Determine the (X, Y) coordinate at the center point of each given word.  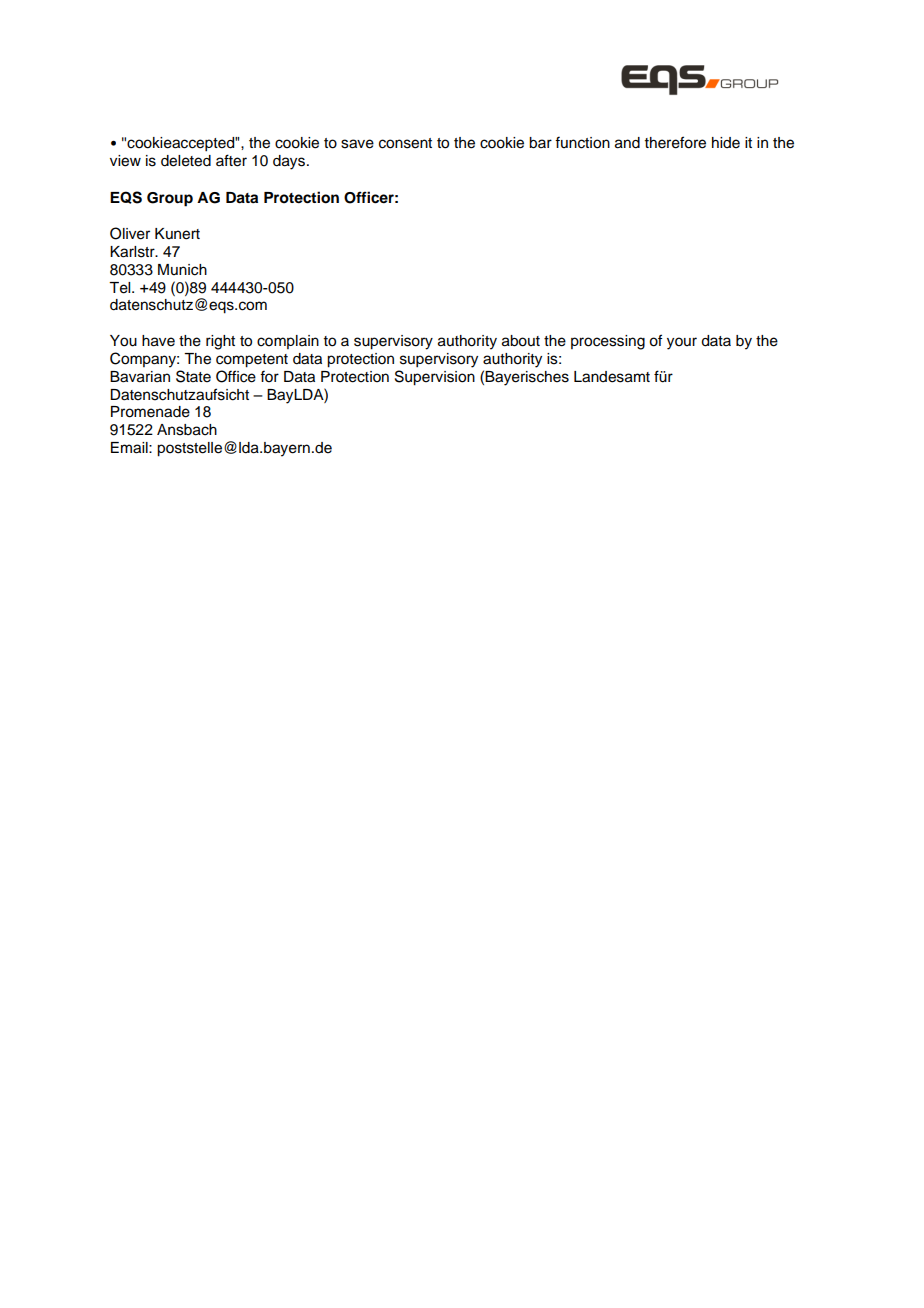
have (158, 341)
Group (170, 199)
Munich (182, 270)
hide (726, 143)
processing (608, 342)
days (290, 162)
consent (405, 143)
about (521, 341)
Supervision (435, 378)
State (193, 376)
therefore (675, 142)
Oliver (130, 233)
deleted (186, 161)
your (682, 343)
